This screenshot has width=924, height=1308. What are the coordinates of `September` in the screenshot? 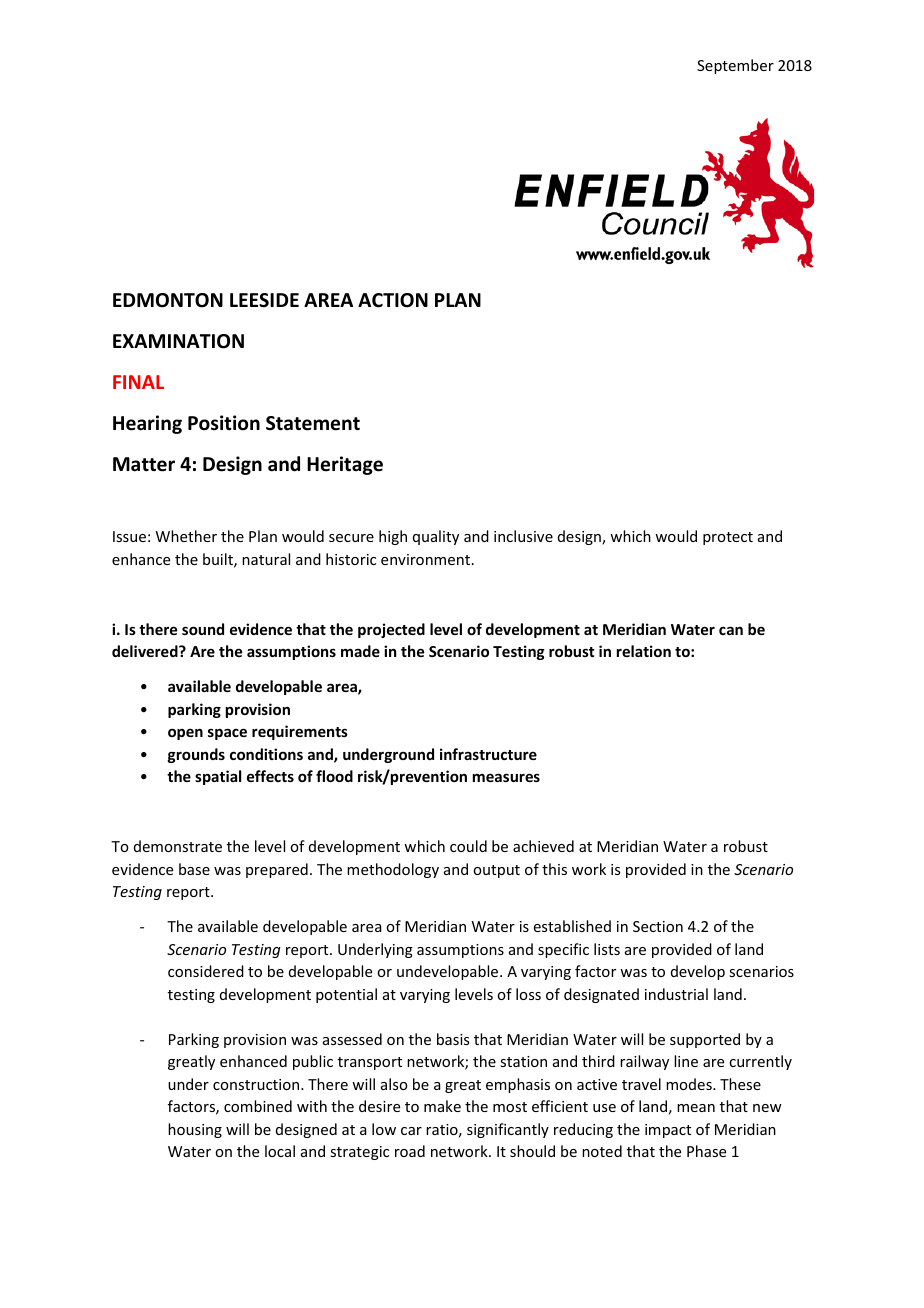 It's located at (735, 66).
